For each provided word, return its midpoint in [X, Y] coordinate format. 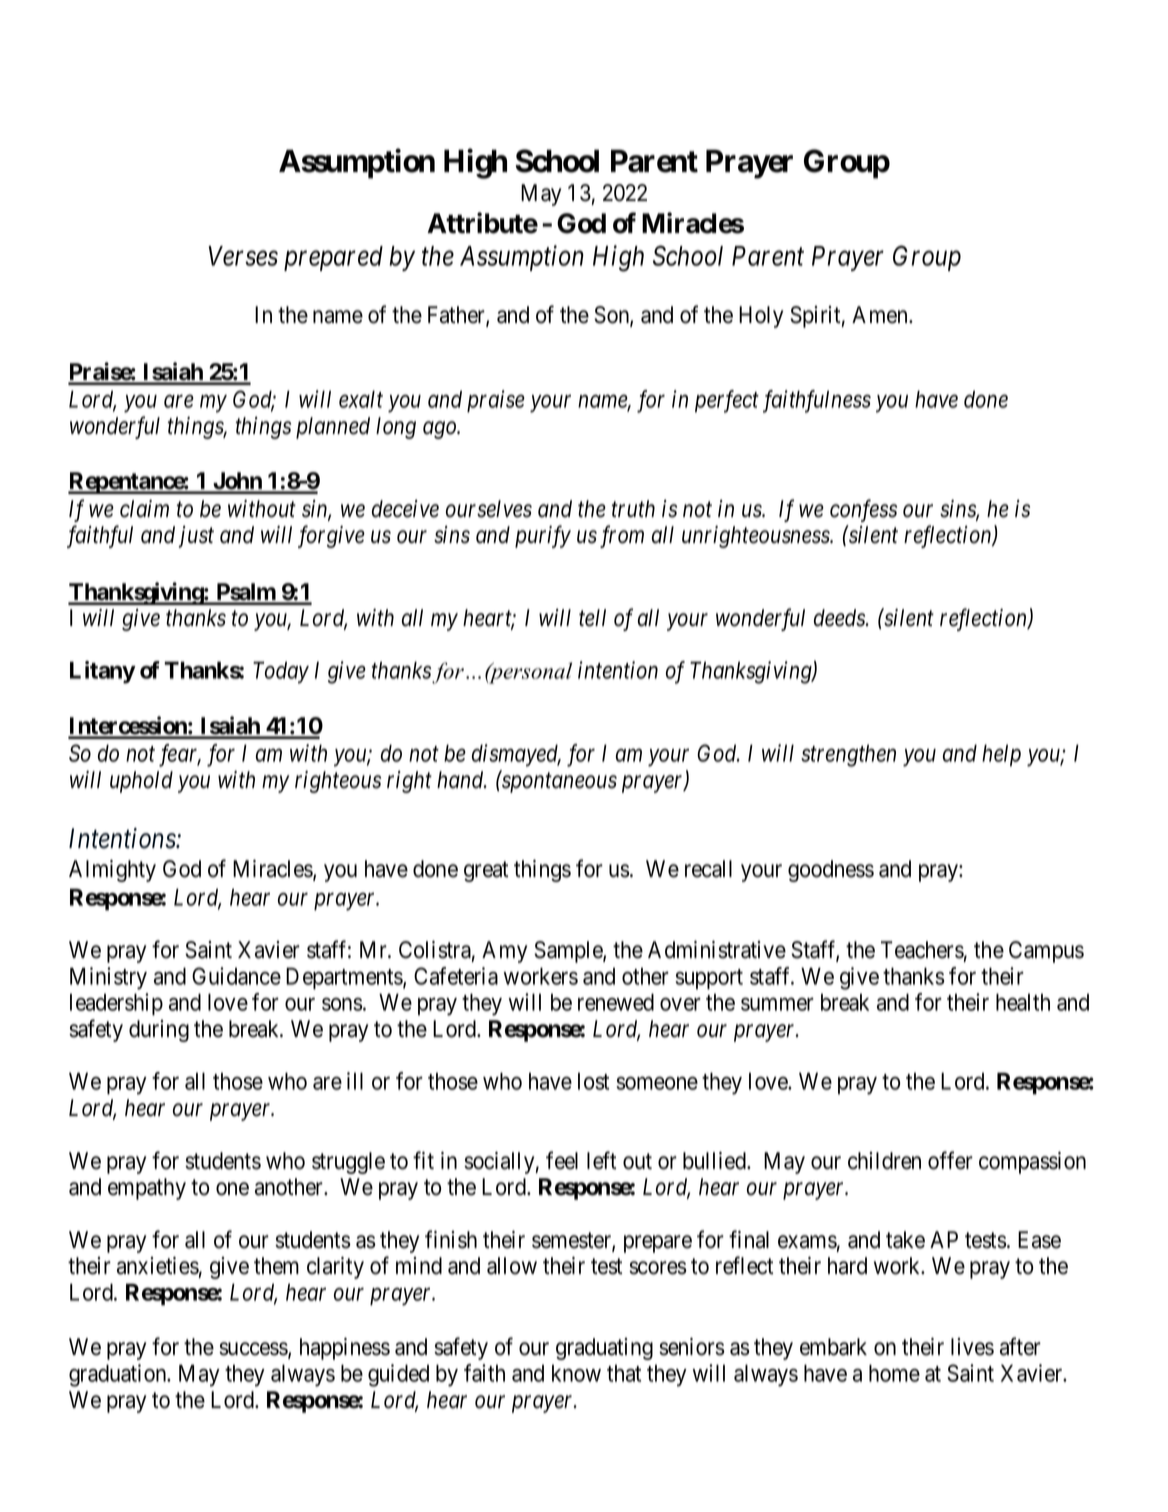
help [1001, 755]
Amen [881, 315]
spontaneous [558, 783]
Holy [761, 317]
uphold [141, 782]
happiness [345, 1349]
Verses [243, 256]
